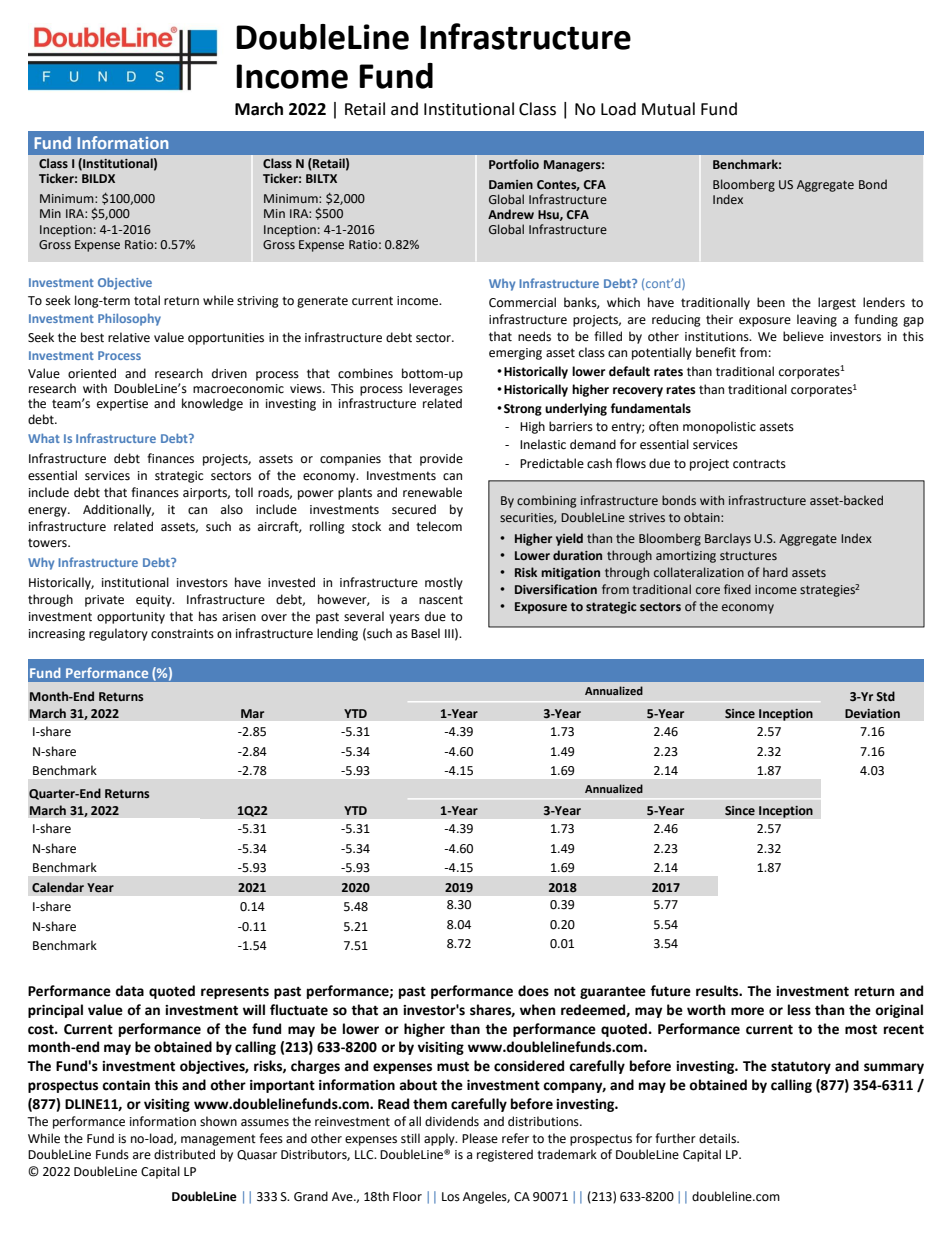 Image resolution: width=952 pixels, height=1233 pixels. What do you see at coordinates (728, 539) in the screenshot?
I see `Barclays` at bounding box center [728, 539].
